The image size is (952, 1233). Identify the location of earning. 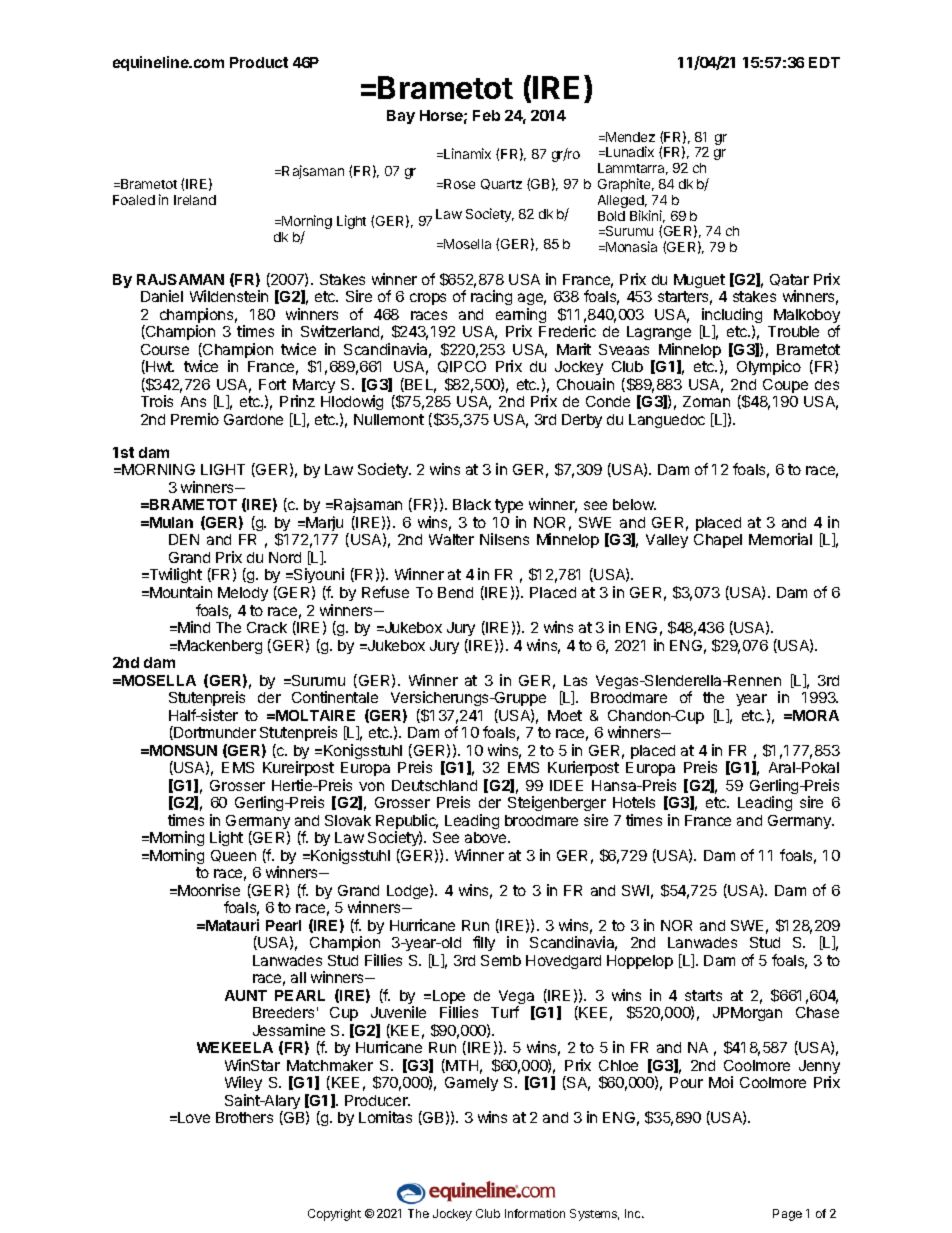
(521, 317).
